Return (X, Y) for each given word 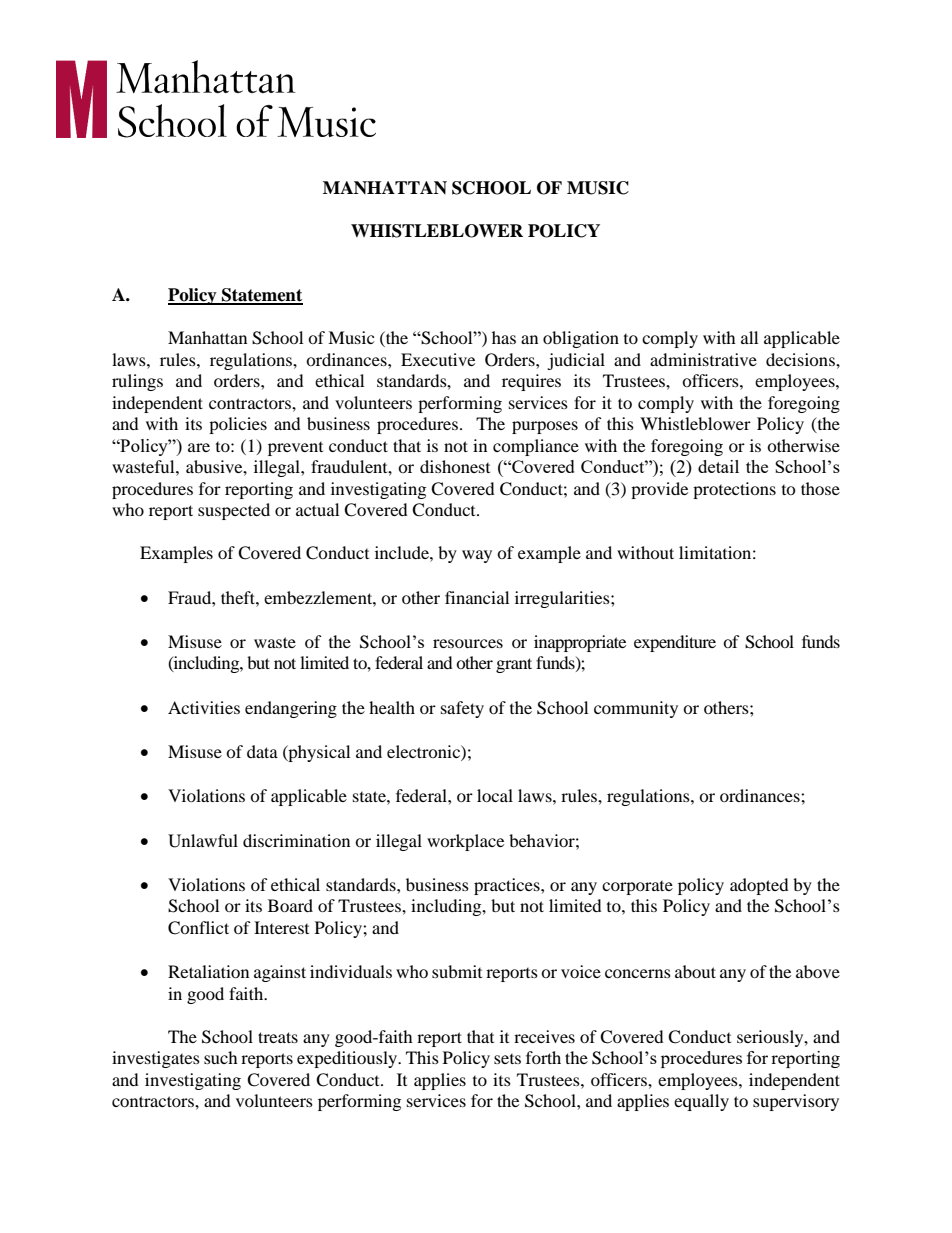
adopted (759, 886)
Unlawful (203, 841)
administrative (703, 359)
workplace (465, 842)
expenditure (675, 643)
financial (477, 597)
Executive (438, 359)
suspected (234, 511)
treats (278, 1037)
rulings (137, 382)
